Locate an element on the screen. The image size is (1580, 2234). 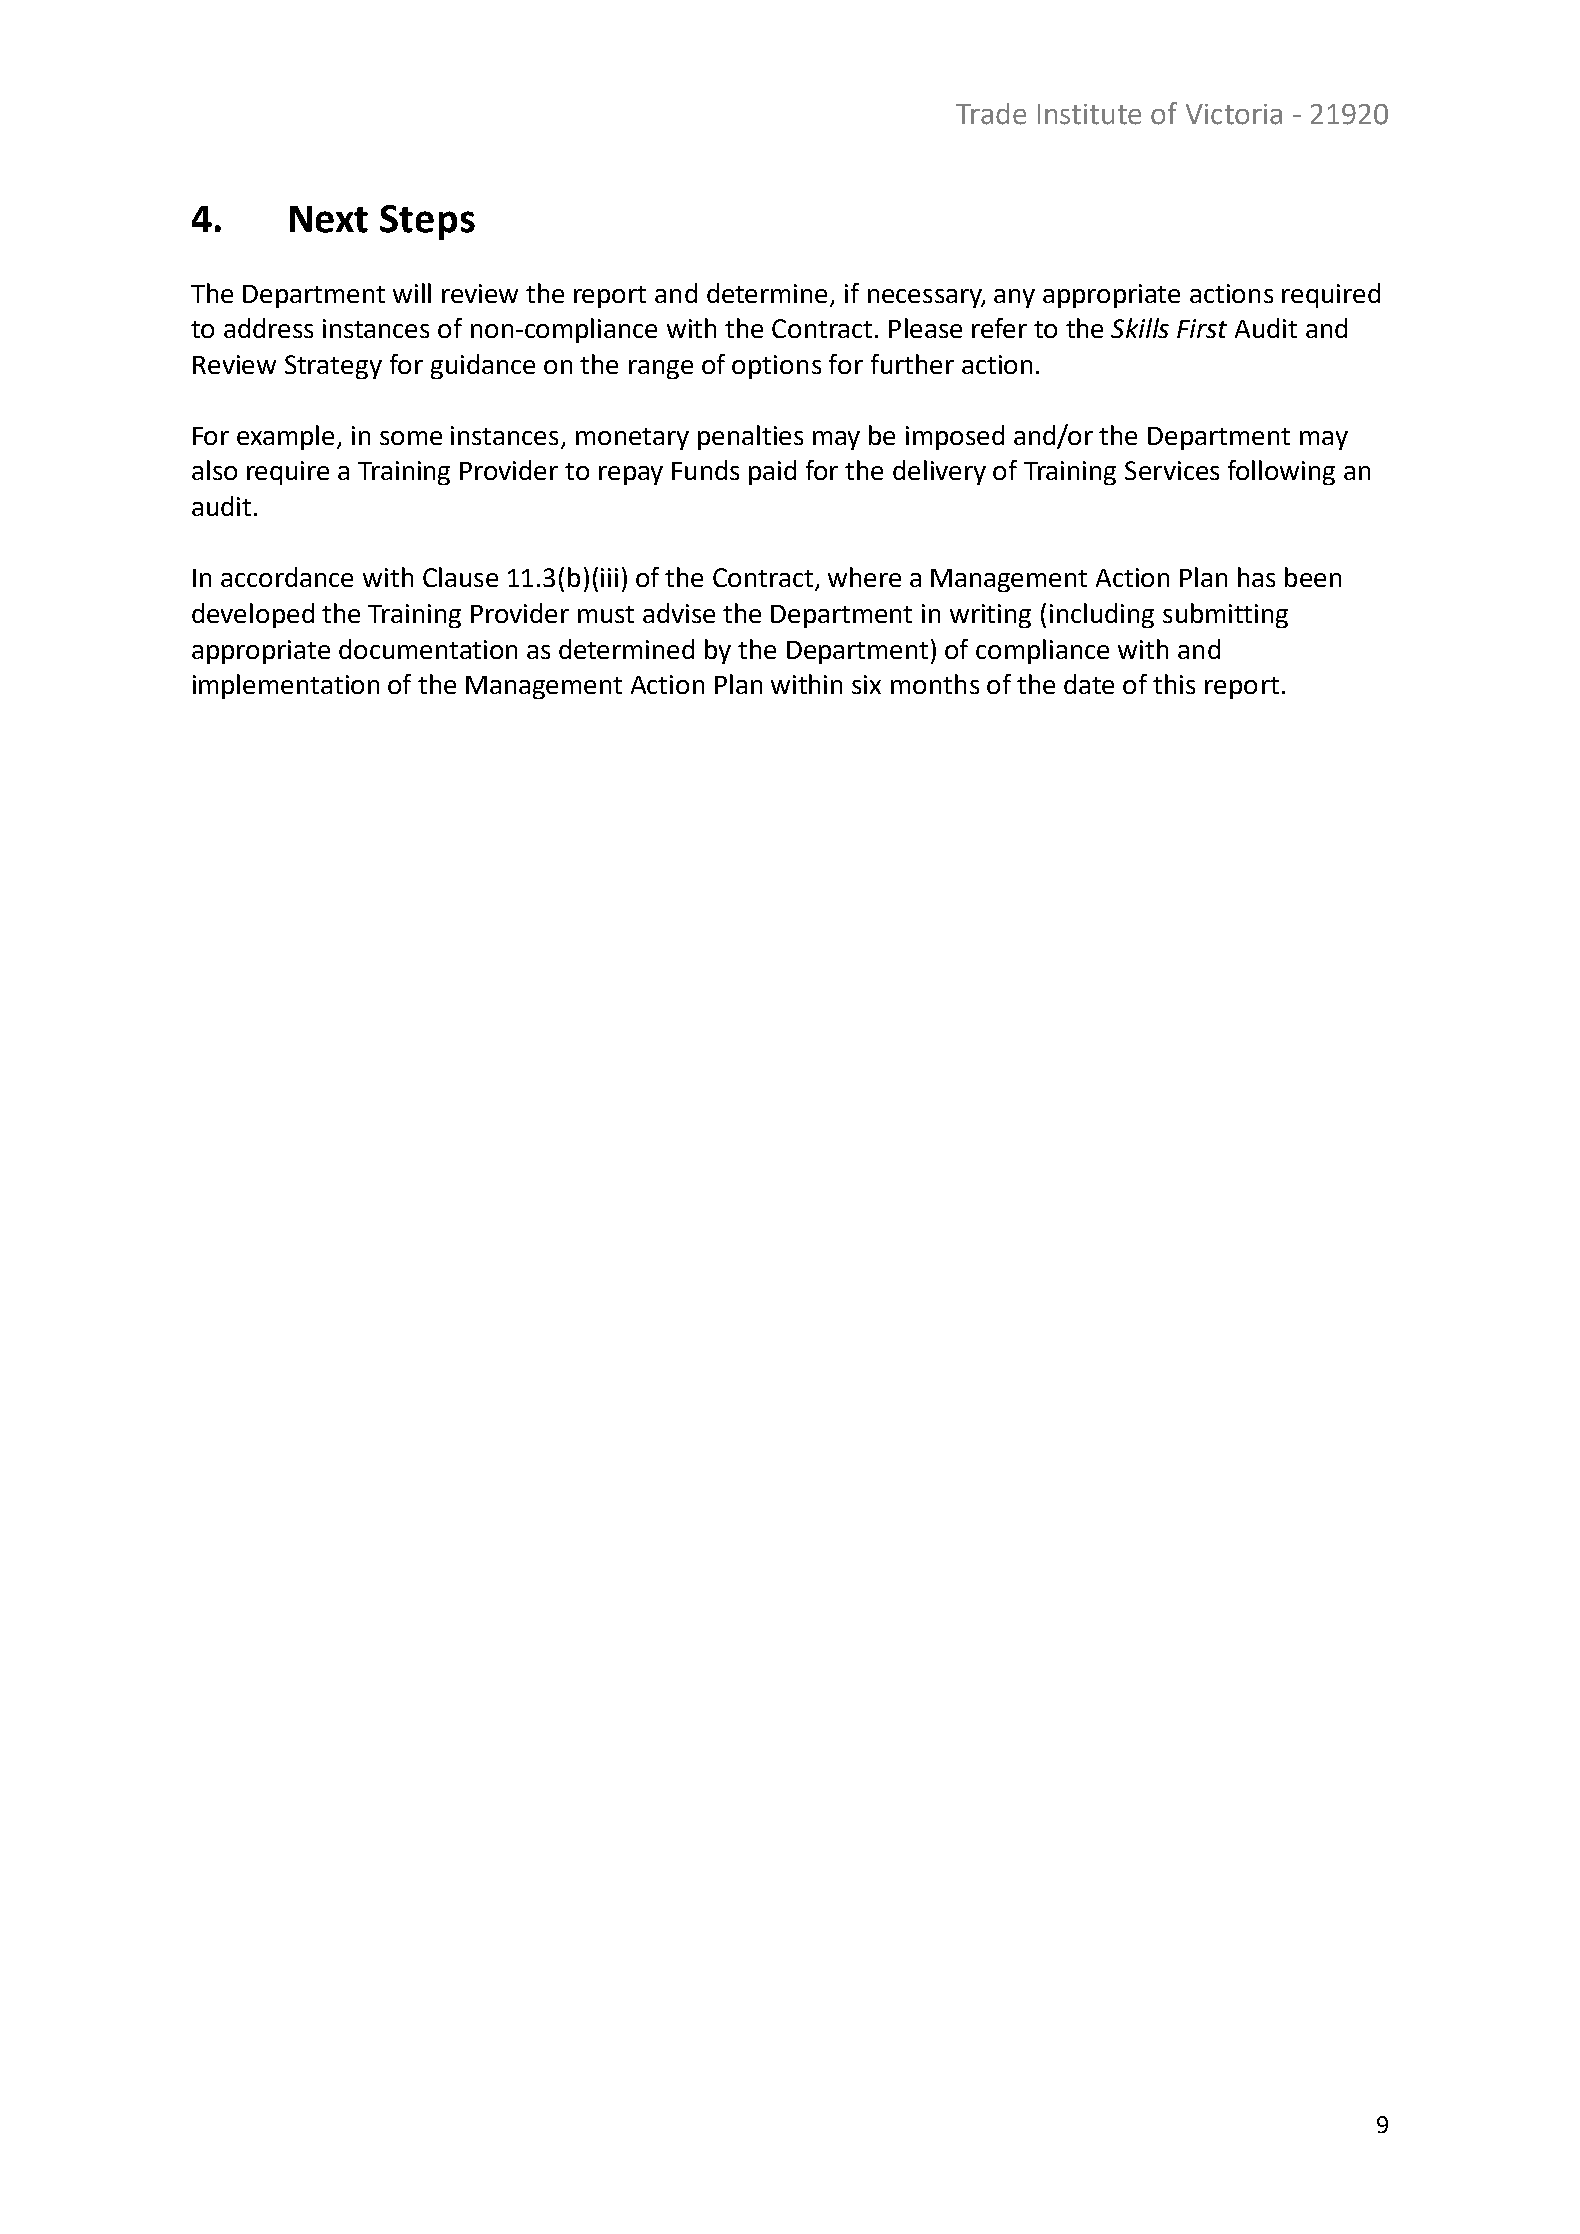
also is located at coordinates (214, 470).
